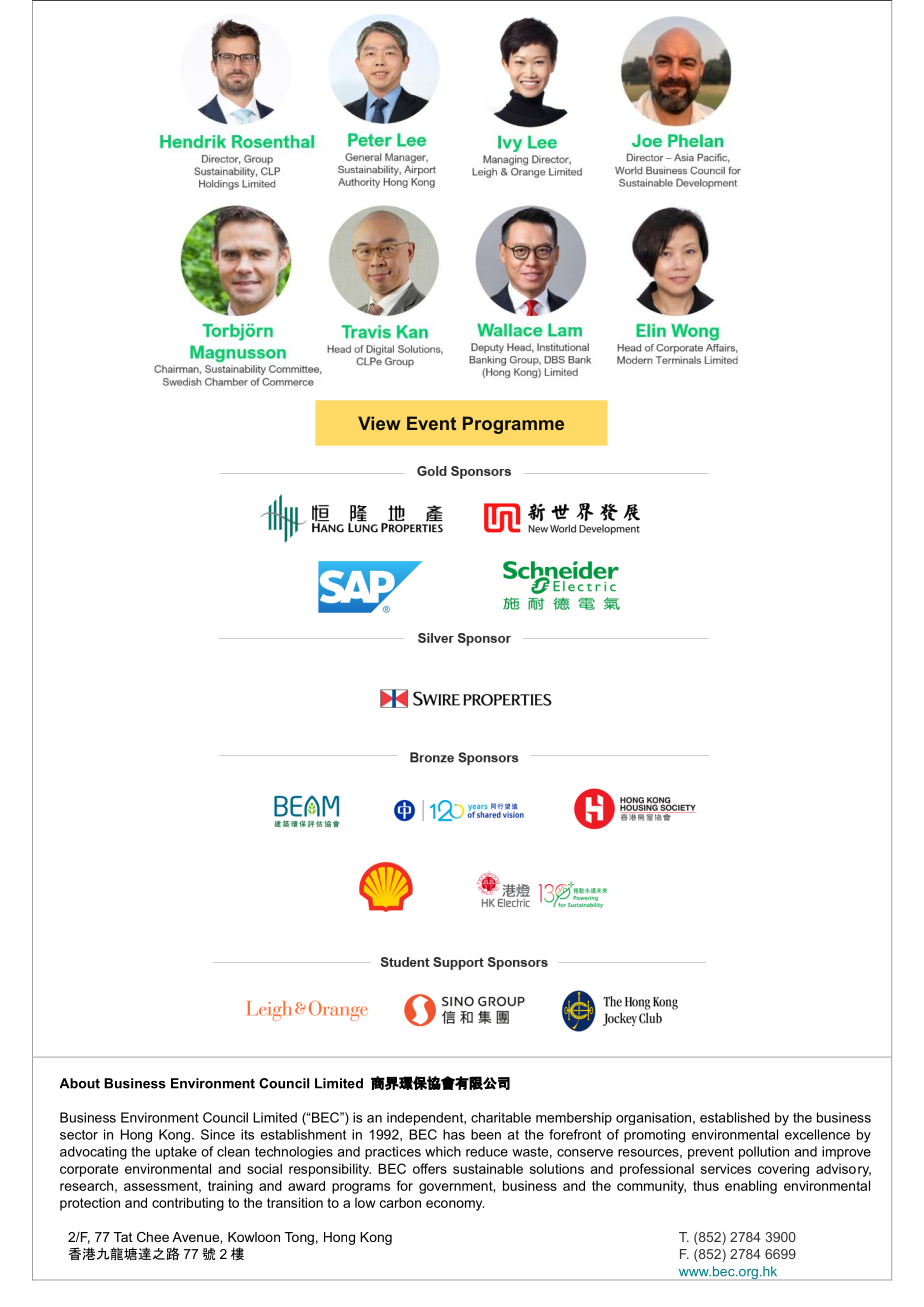 Image resolution: width=924 pixels, height=1307 pixels. Describe the element at coordinates (735, 1117) in the screenshot. I see `established` at that location.
